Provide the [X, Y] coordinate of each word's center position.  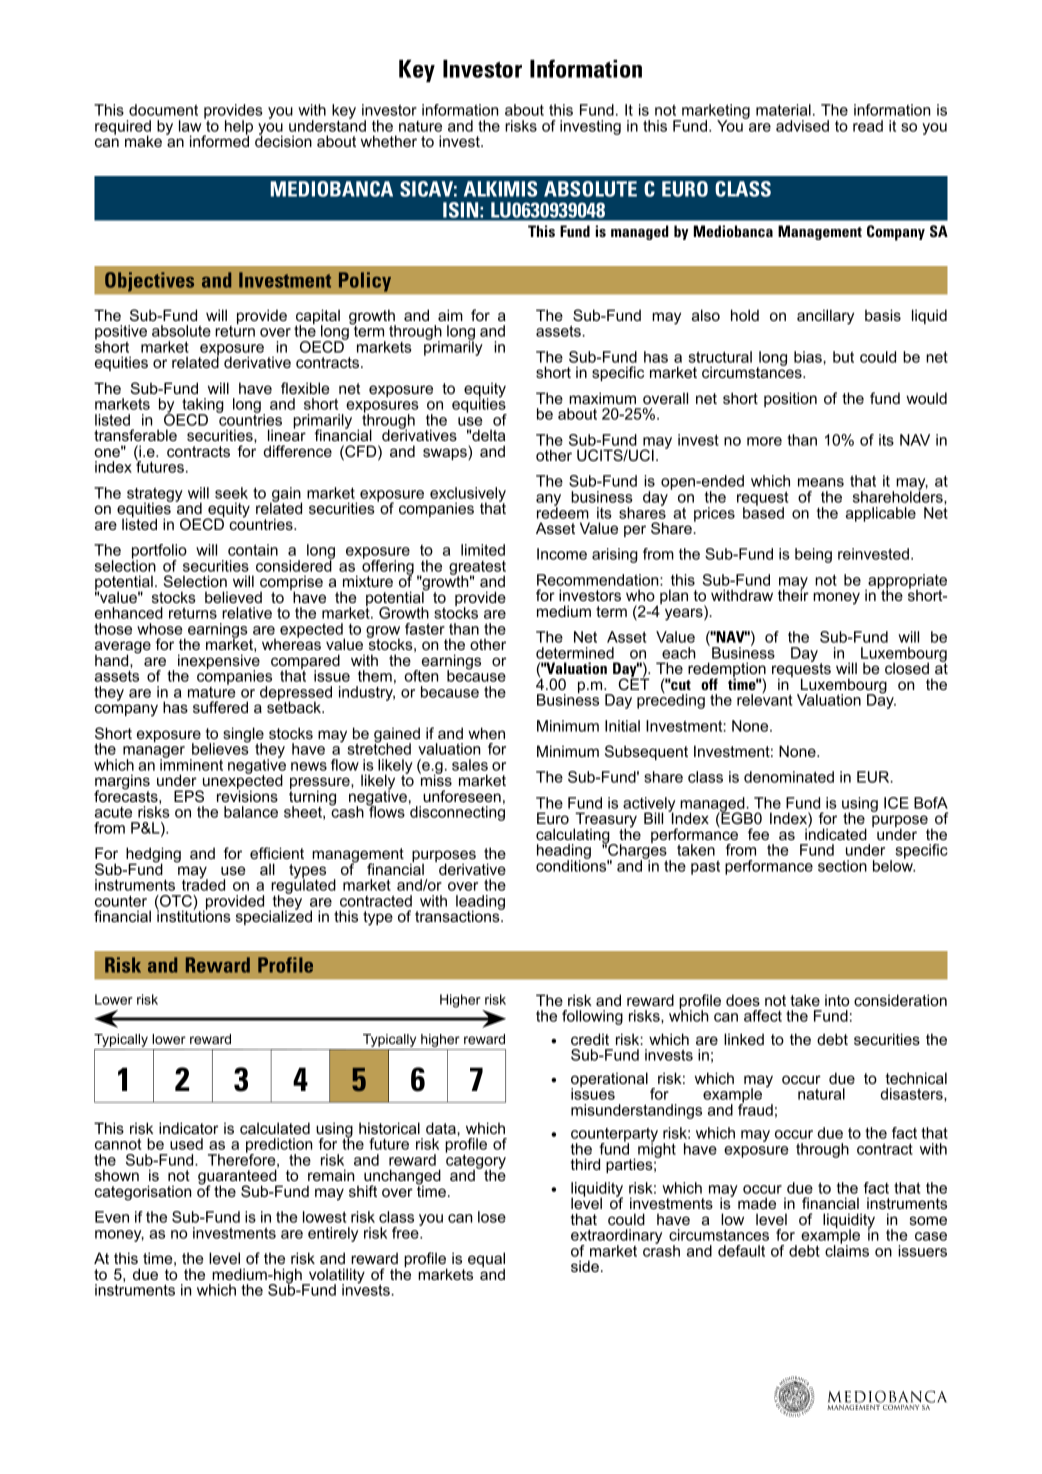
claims [847, 1250]
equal [486, 1261]
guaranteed [238, 1177]
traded [203, 884]
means [821, 482]
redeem [563, 512]
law [190, 126]
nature [420, 126]
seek [231, 493]
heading [564, 853]
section [842, 866]
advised [802, 126]
